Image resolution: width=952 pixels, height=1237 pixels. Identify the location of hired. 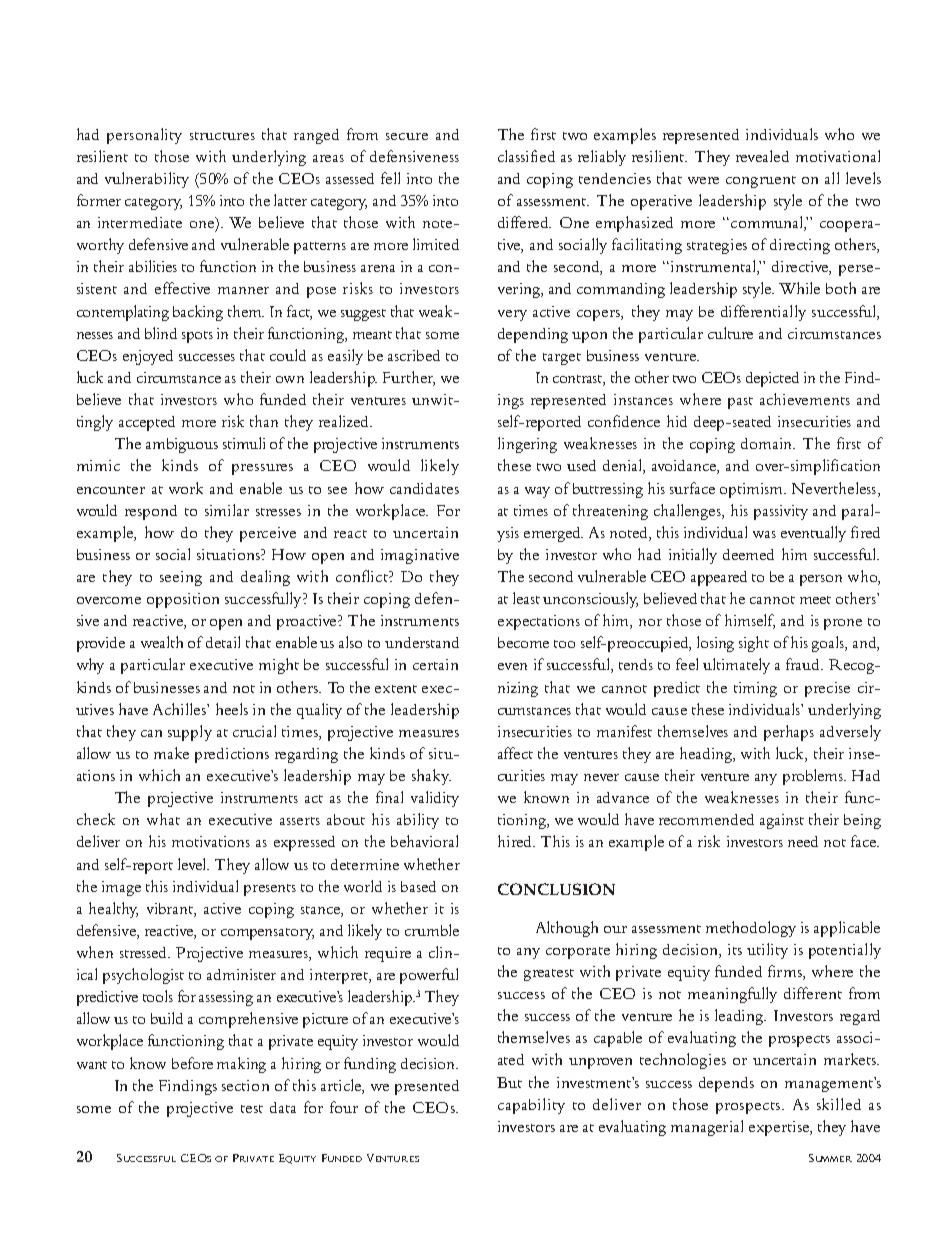
(516, 841).
